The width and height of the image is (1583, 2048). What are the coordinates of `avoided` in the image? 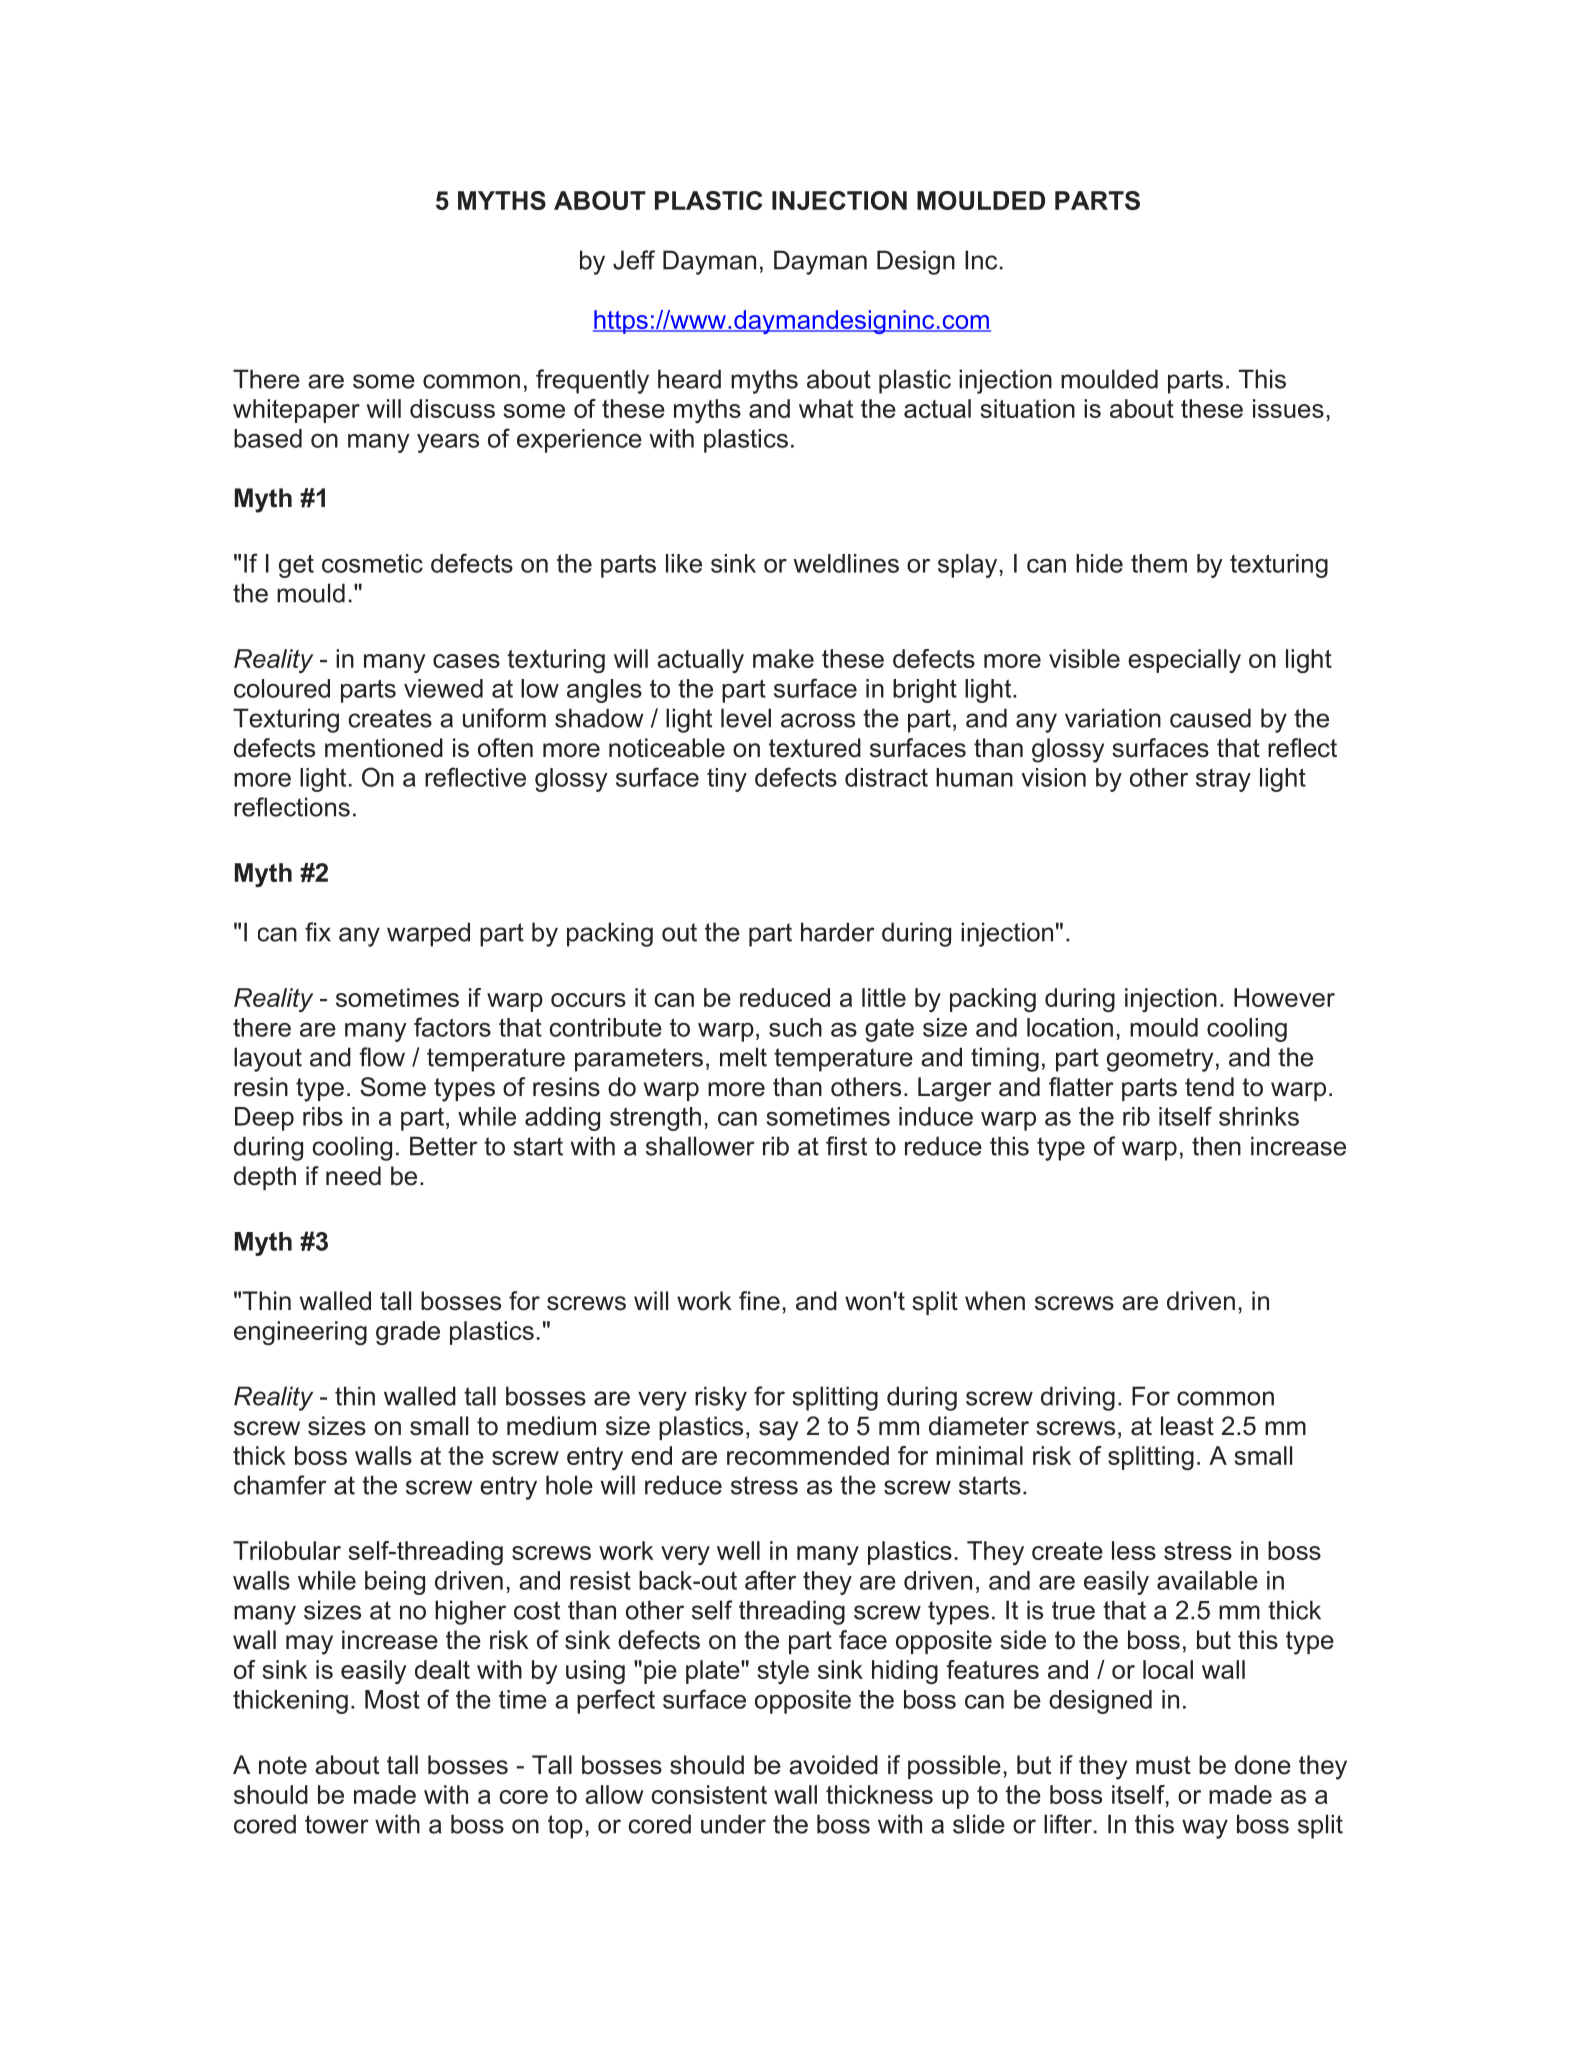 It's located at (833, 1765).
